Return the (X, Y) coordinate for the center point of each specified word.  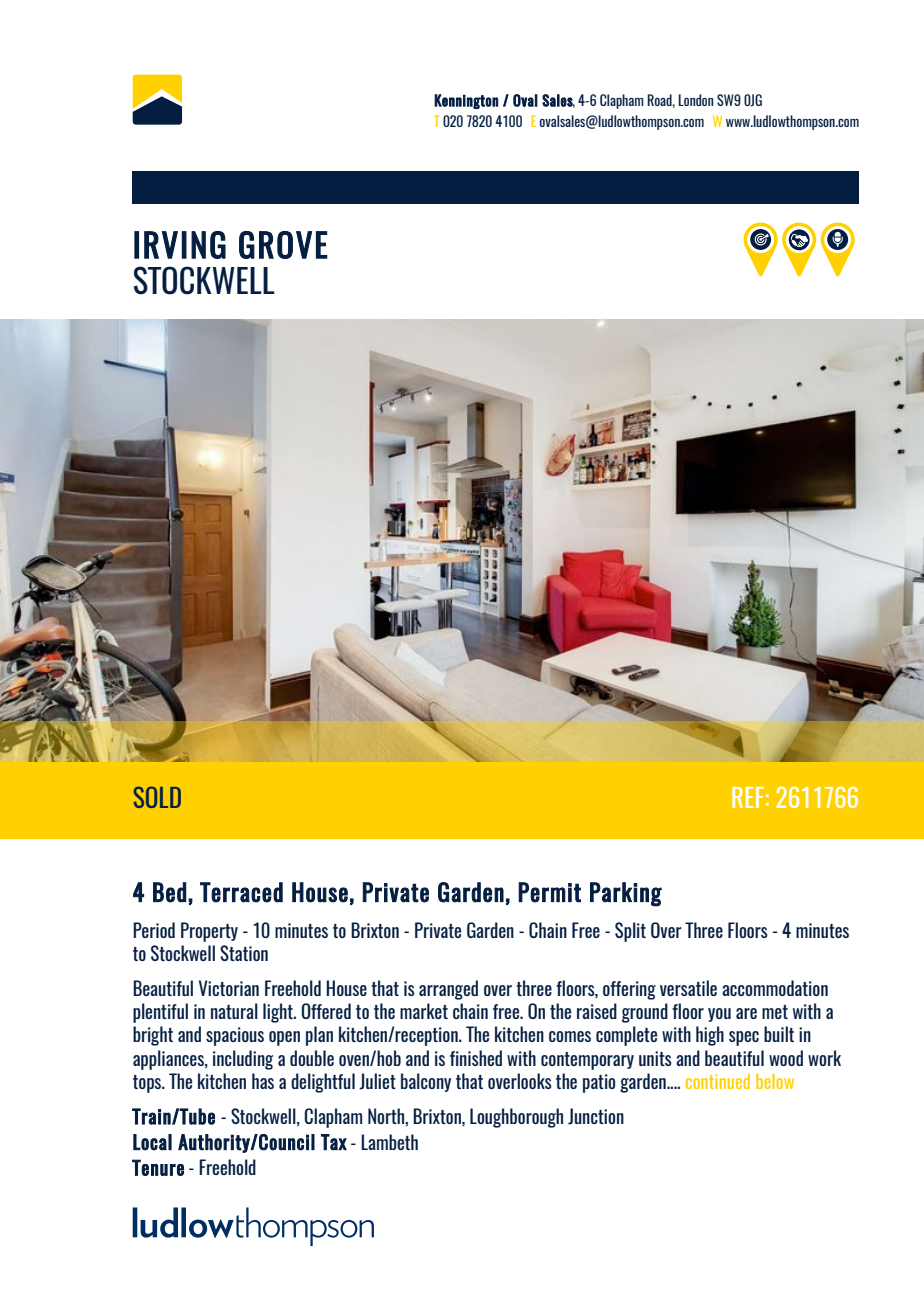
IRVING (180, 245)
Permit (549, 892)
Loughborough (516, 1118)
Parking (626, 894)
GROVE (283, 245)
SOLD (157, 797)
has (263, 1081)
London (695, 100)
